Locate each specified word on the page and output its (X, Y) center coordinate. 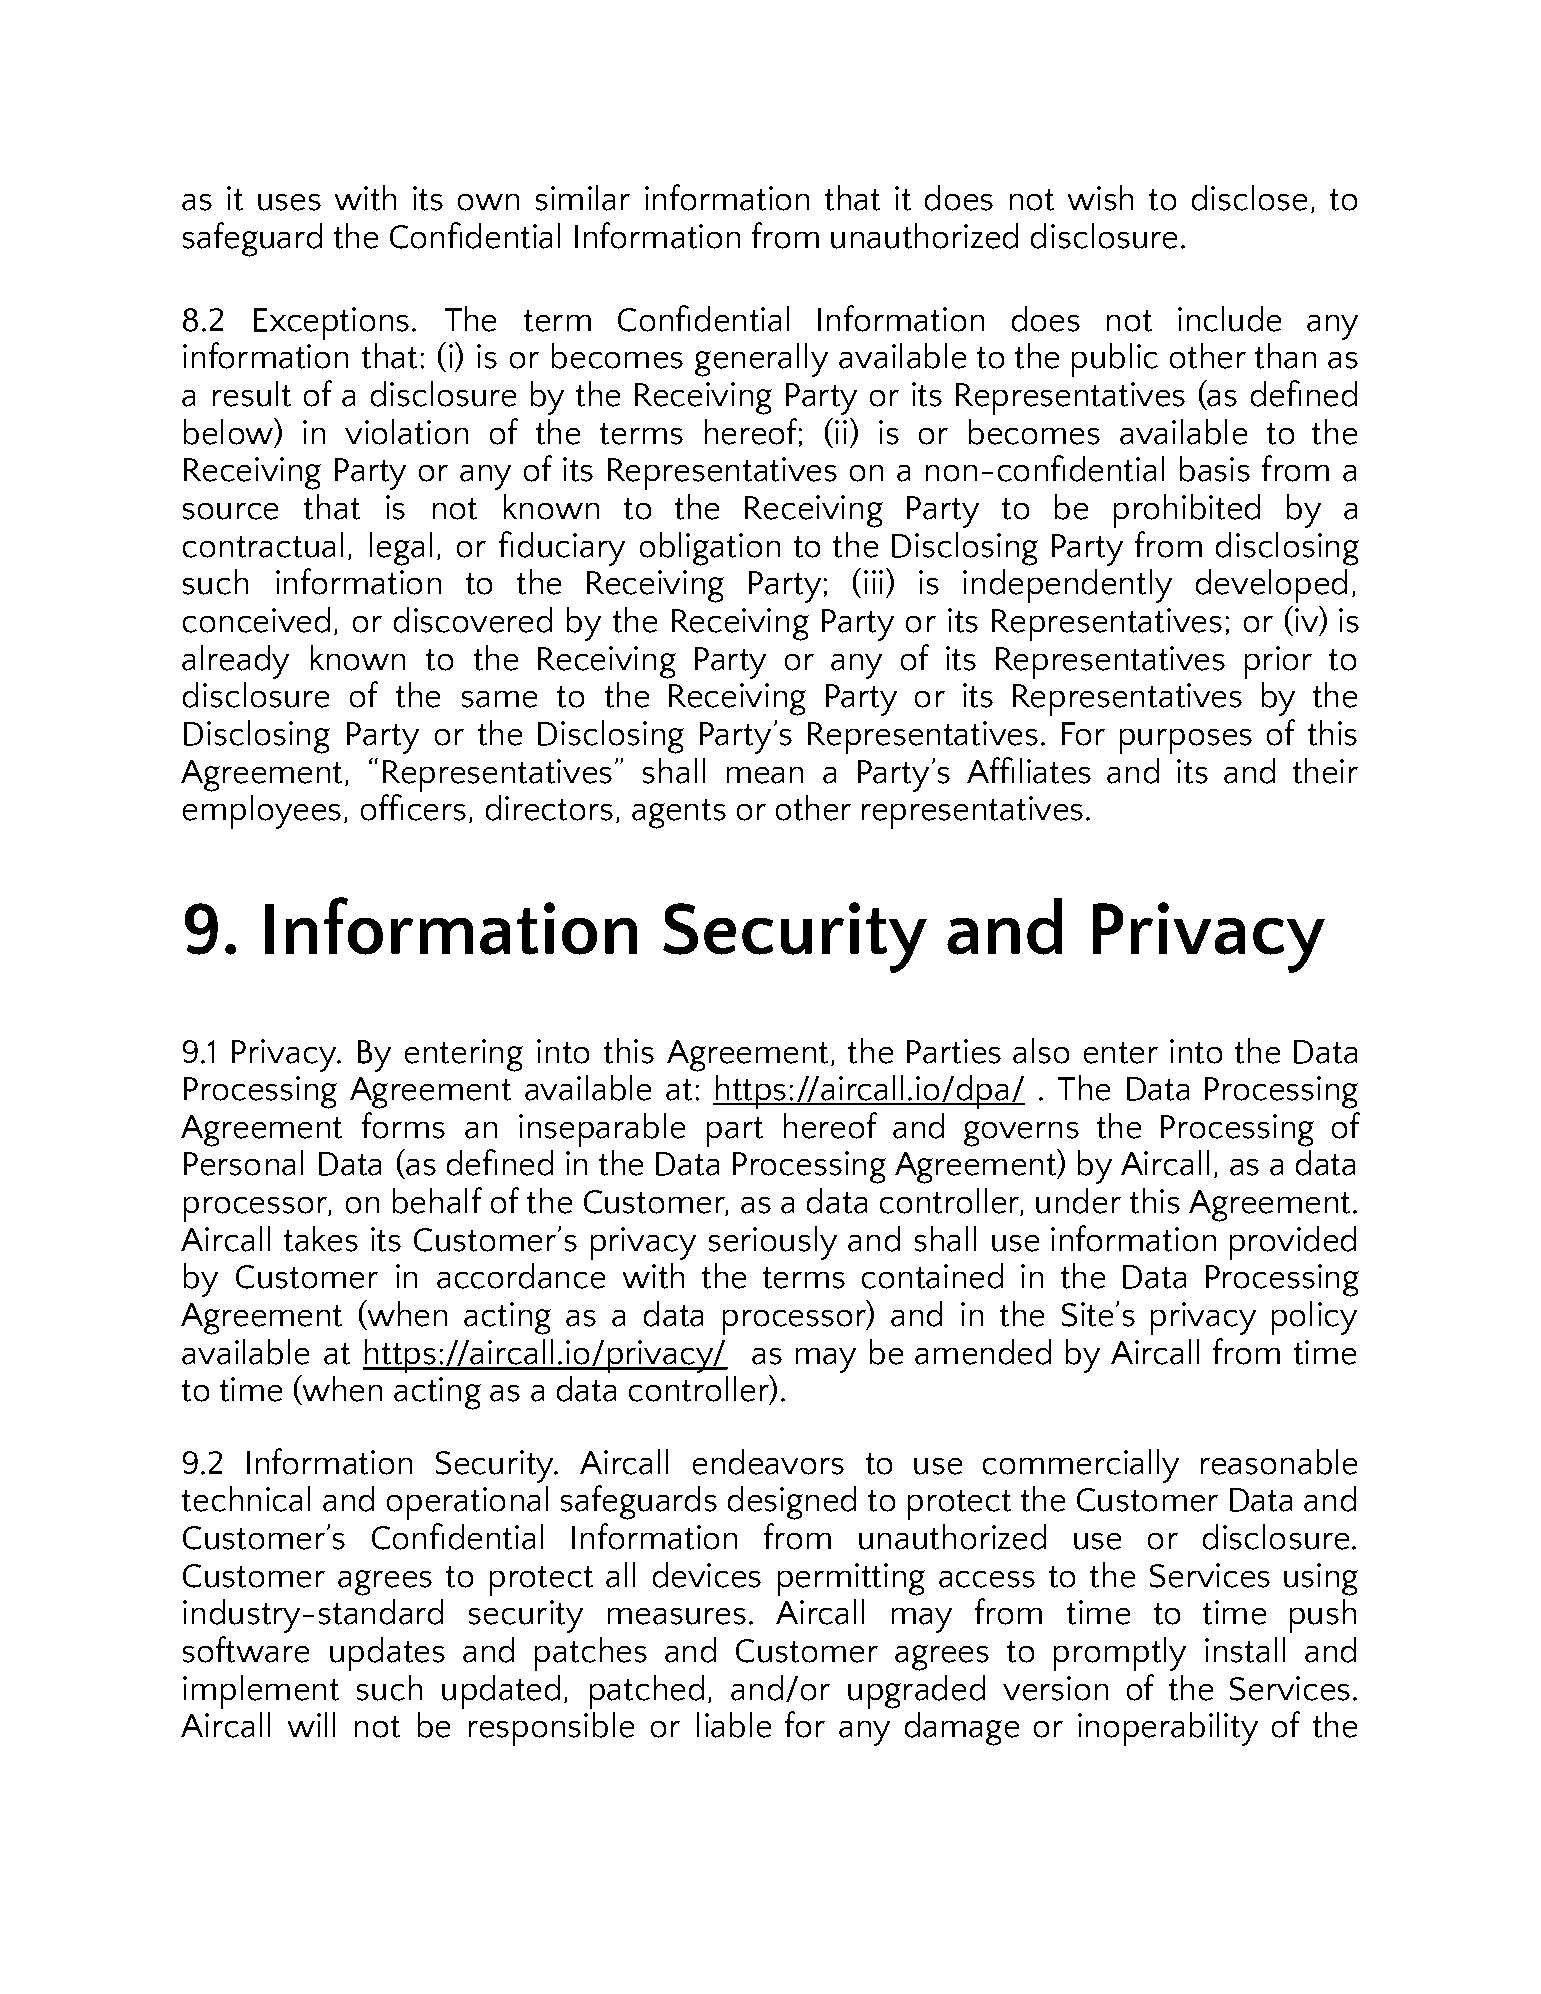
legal (401, 549)
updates (387, 1654)
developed (1271, 586)
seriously (773, 1243)
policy (1314, 1318)
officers (413, 807)
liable (734, 1725)
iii (873, 582)
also (1041, 1051)
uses (289, 202)
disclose (1249, 198)
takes (321, 1239)
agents (679, 814)
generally (761, 360)
